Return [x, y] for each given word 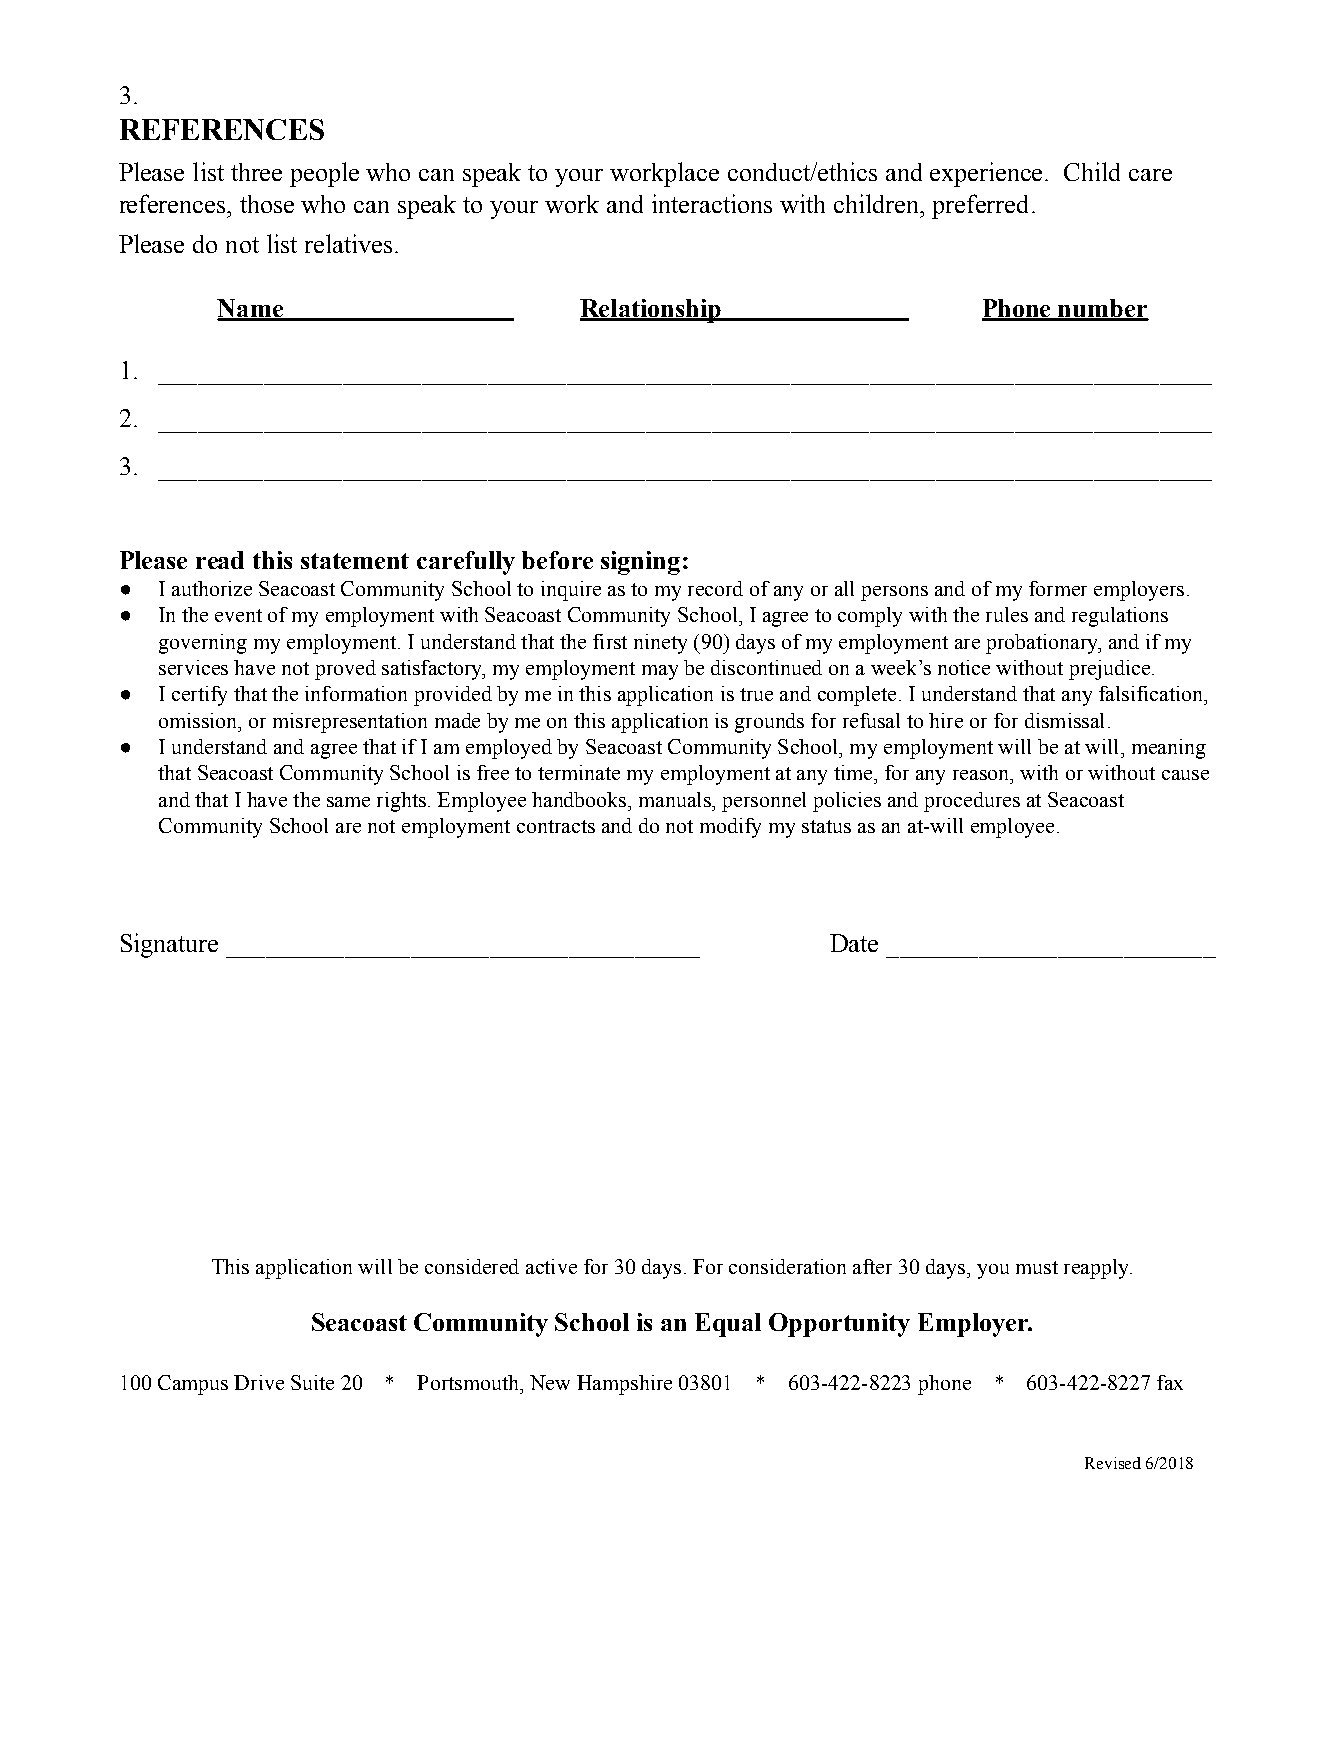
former [1058, 588]
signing [640, 563]
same [348, 802]
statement [355, 561]
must [1037, 1267]
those [267, 204]
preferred [980, 206]
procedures [972, 802]
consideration [787, 1266]
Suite [312, 1382]
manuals [676, 799]
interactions [712, 203]
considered [472, 1266]
